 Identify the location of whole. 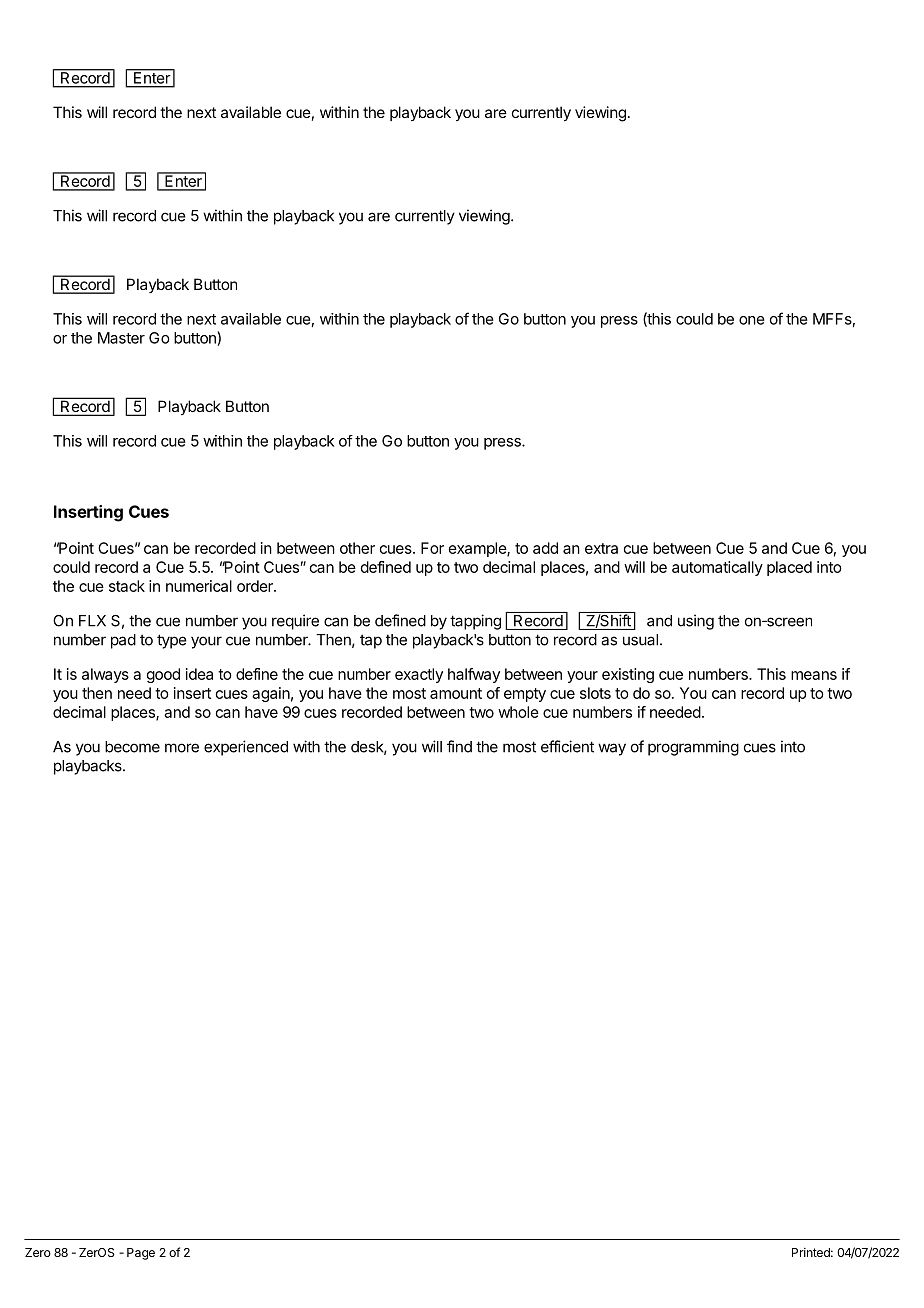
(518, 712).
